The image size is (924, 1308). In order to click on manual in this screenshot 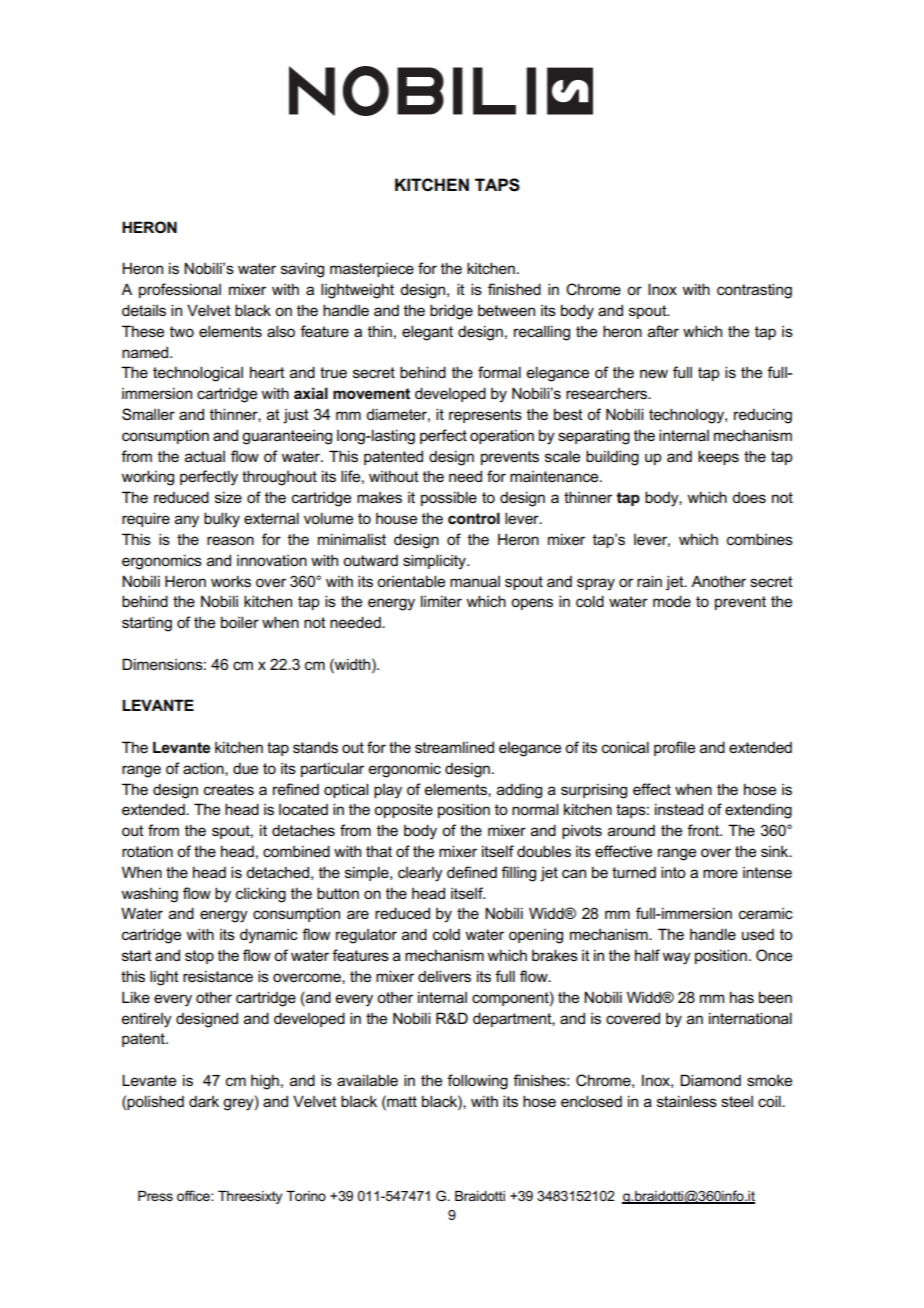, I will do `click(475, 581)`.
